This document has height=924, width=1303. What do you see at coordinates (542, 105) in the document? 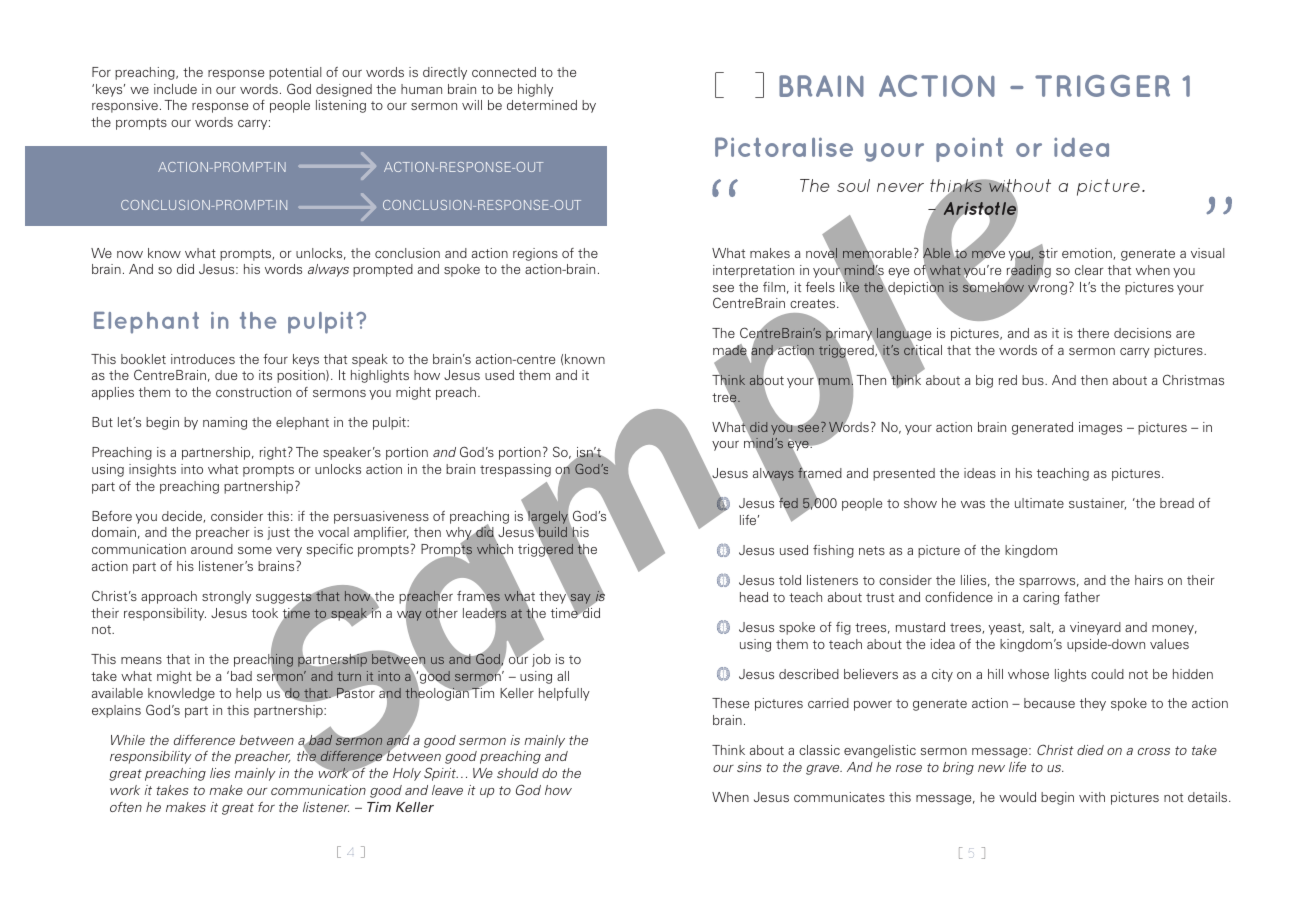
I see `determined` at bounding box center [542, 105].
